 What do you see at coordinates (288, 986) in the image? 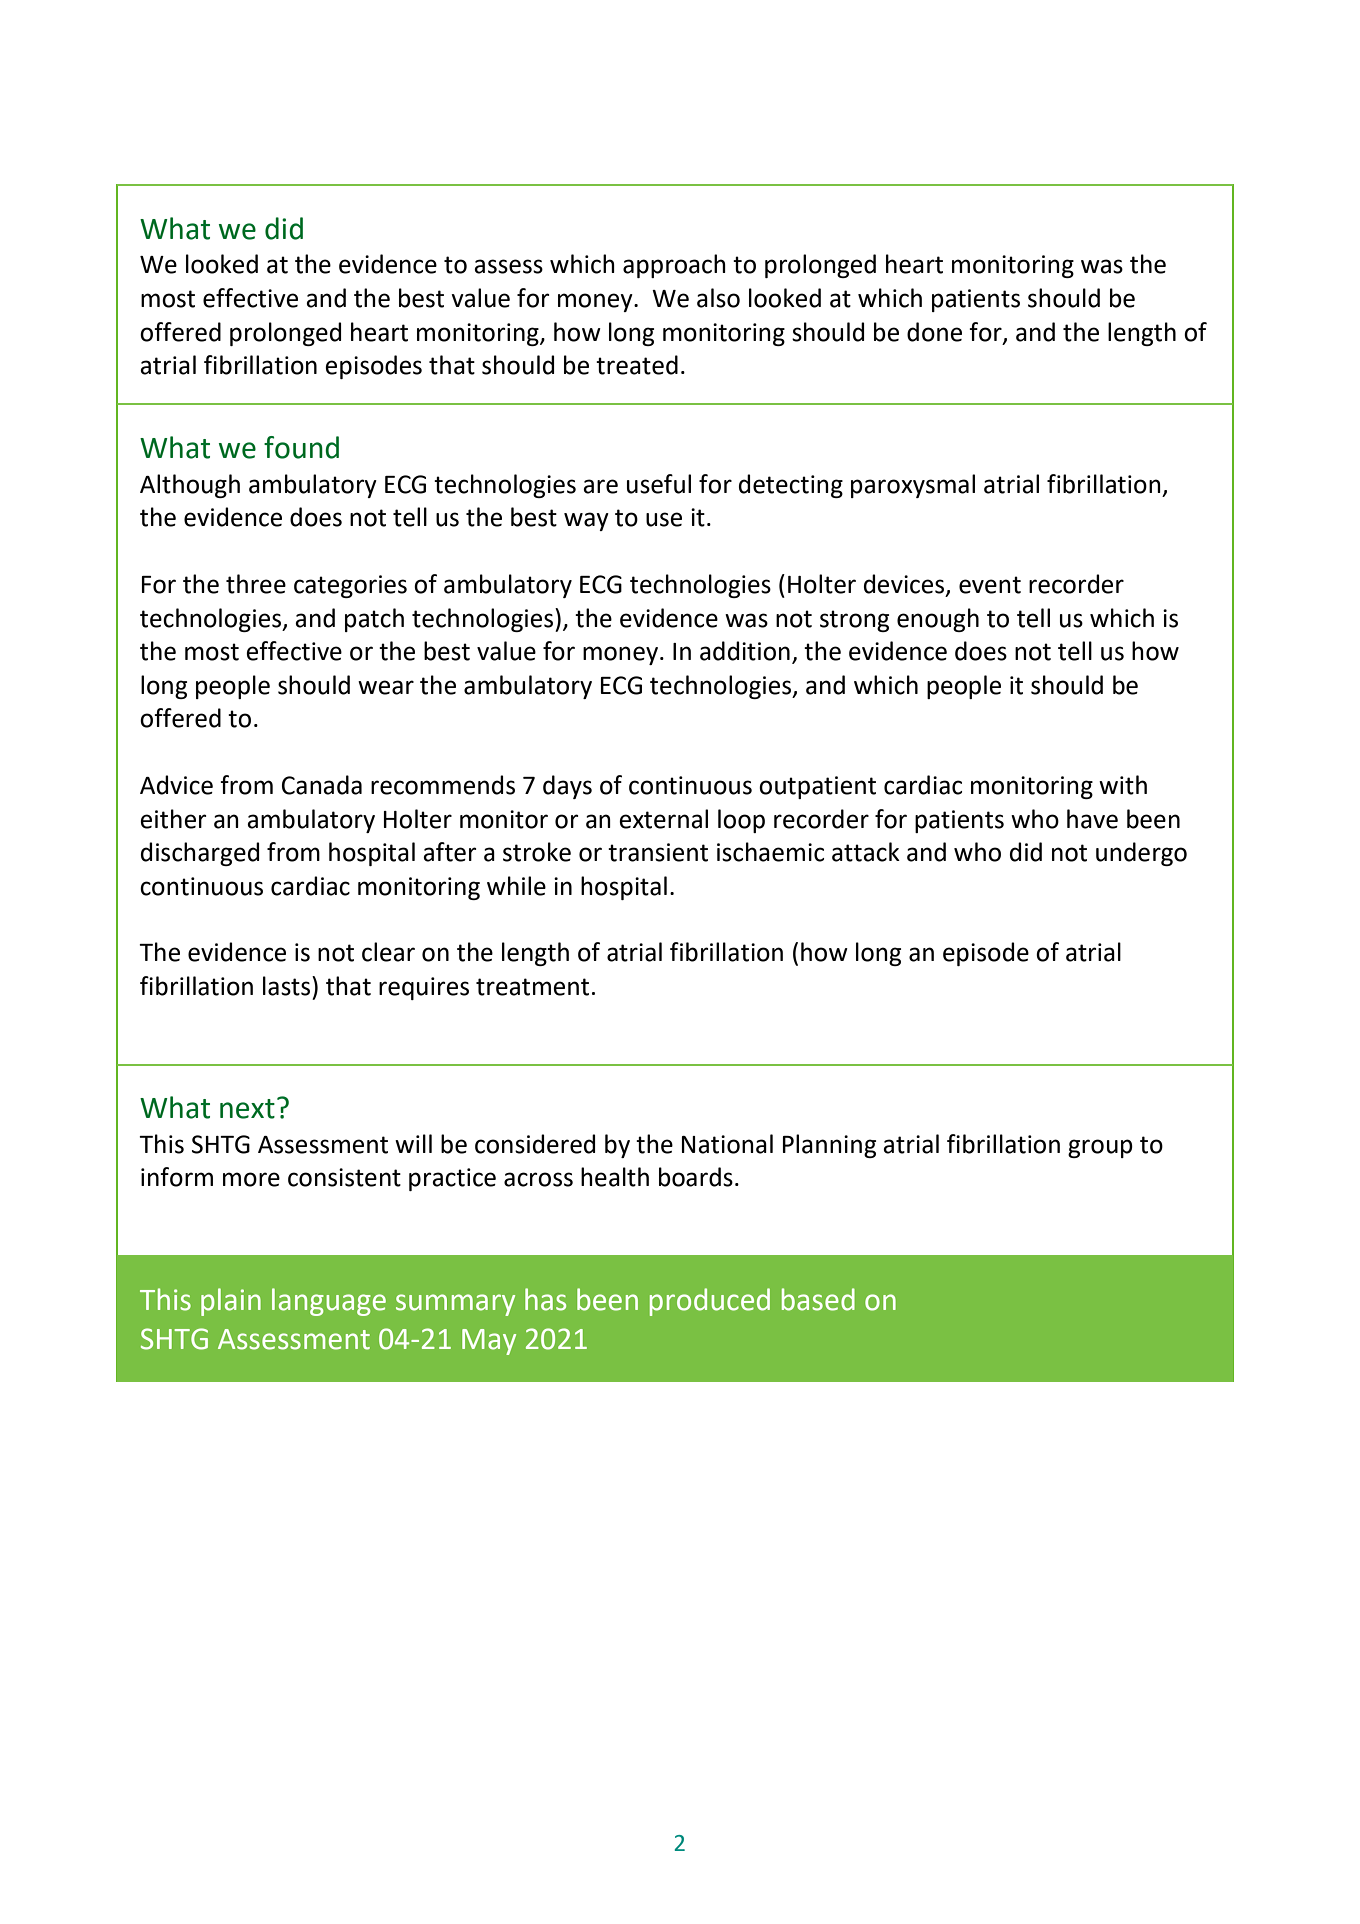
I see `lasts` at bounding box center [288, 986].
